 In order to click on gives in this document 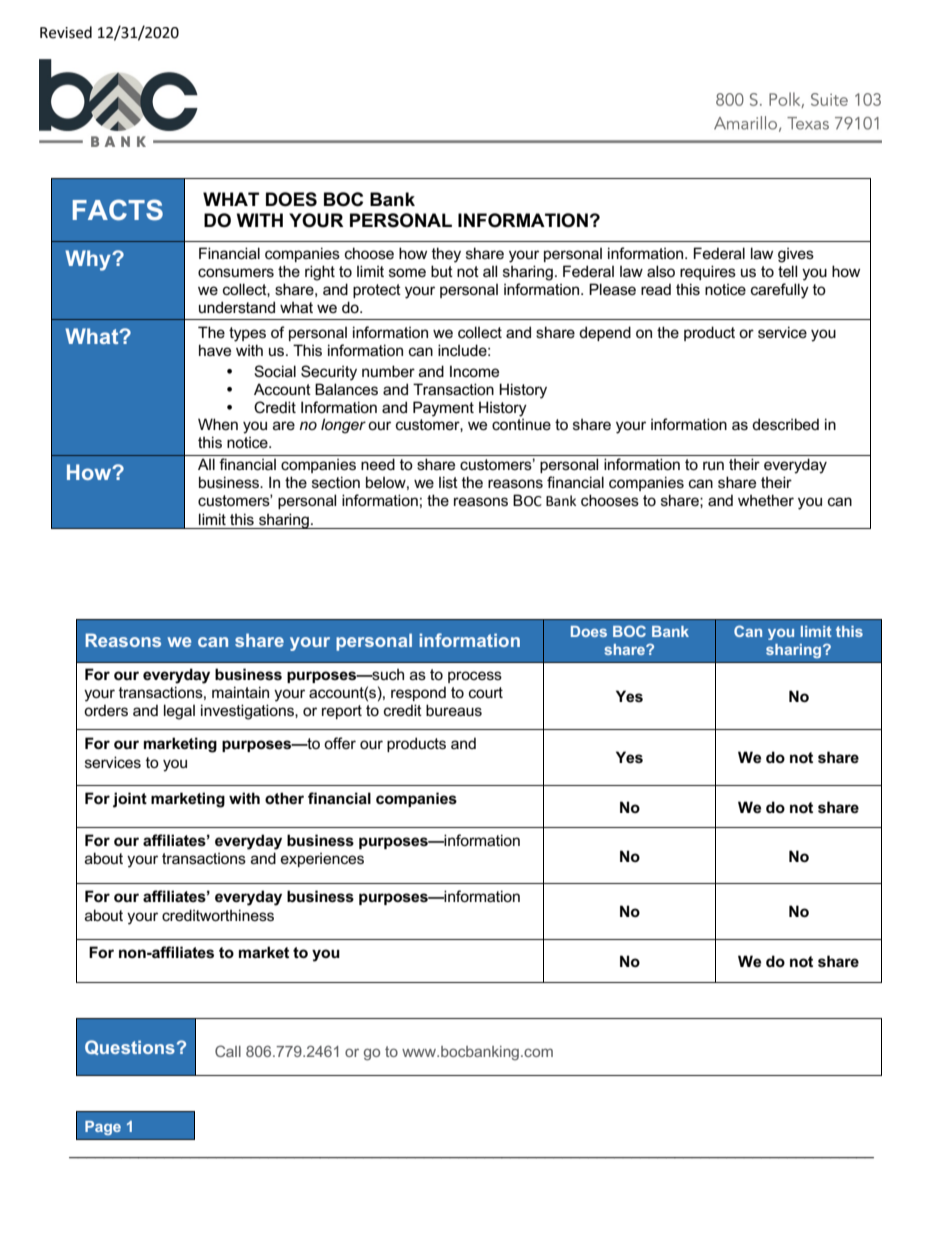, I will do `click(796, 255)`.
